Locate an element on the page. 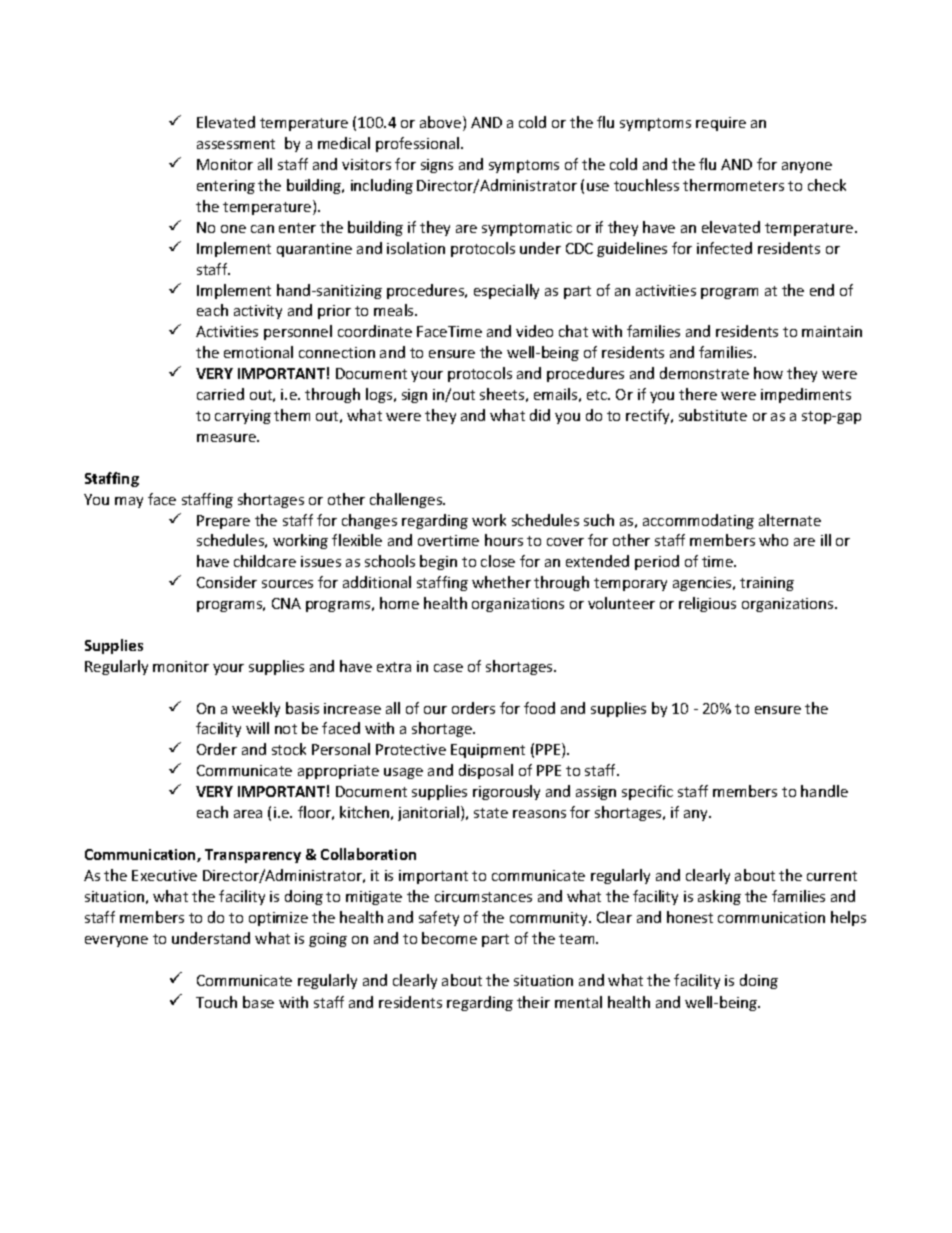 The height and width of the document is (1233, 952). emotional is located at coordinates (258, 352).
